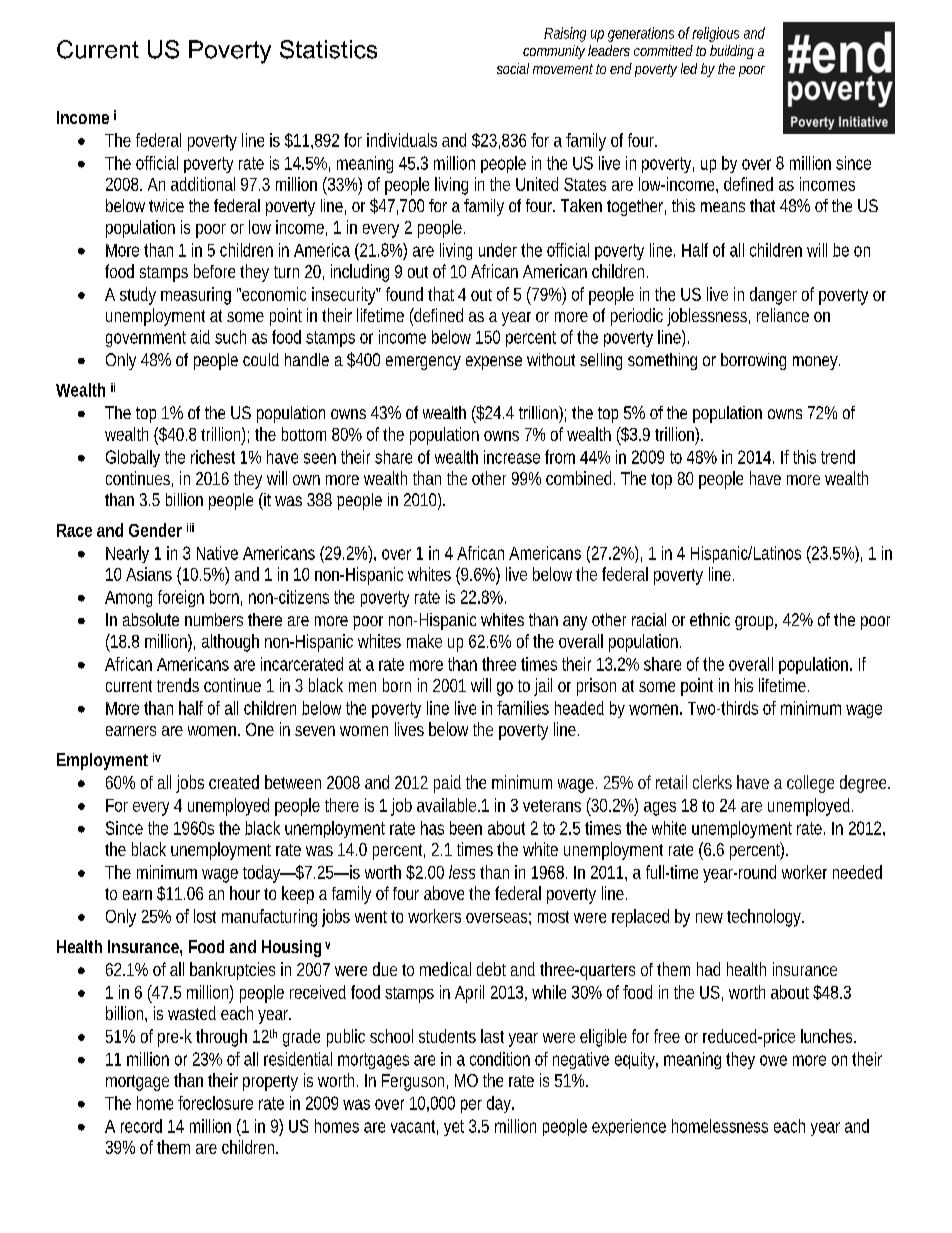  I want to click on Asians, so click(149, 574).
